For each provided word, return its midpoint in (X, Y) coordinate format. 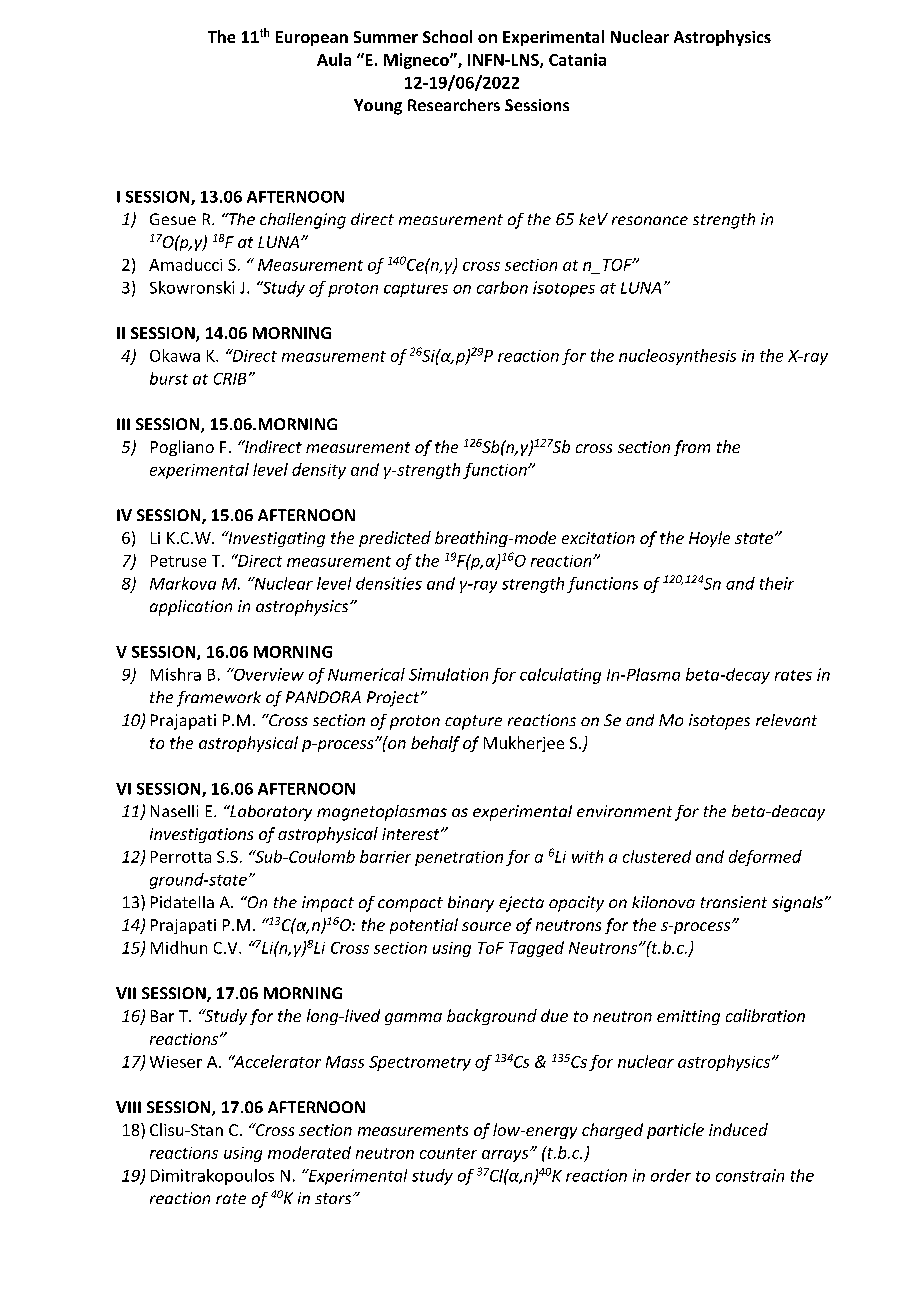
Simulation (448, 674)
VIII (128, 1107)
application (191, 608)
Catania (577, 59)
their (777, 583)
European (312, 38)
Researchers (454, 105)
